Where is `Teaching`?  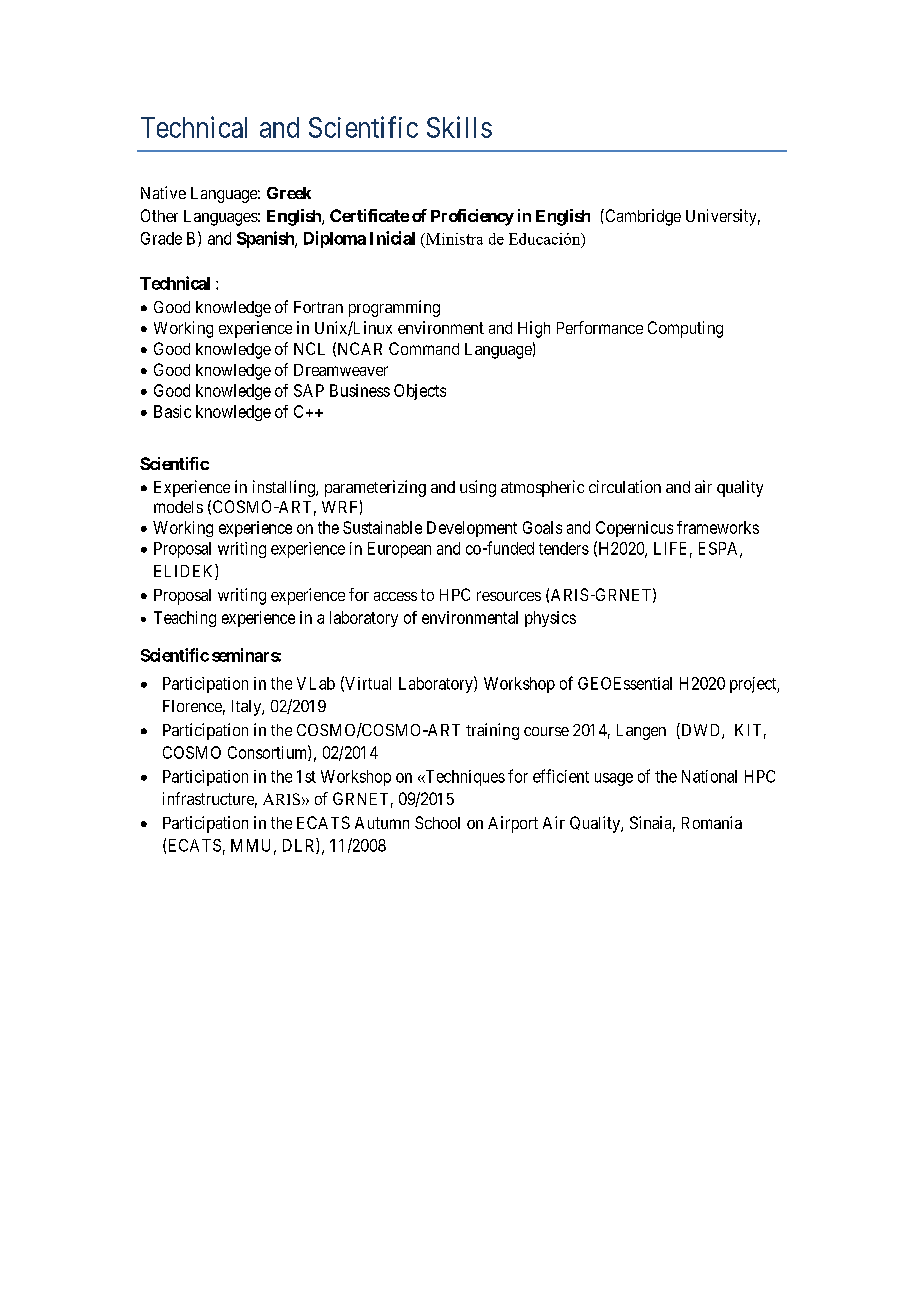
Teaching is located at coordinates (185, 619).
